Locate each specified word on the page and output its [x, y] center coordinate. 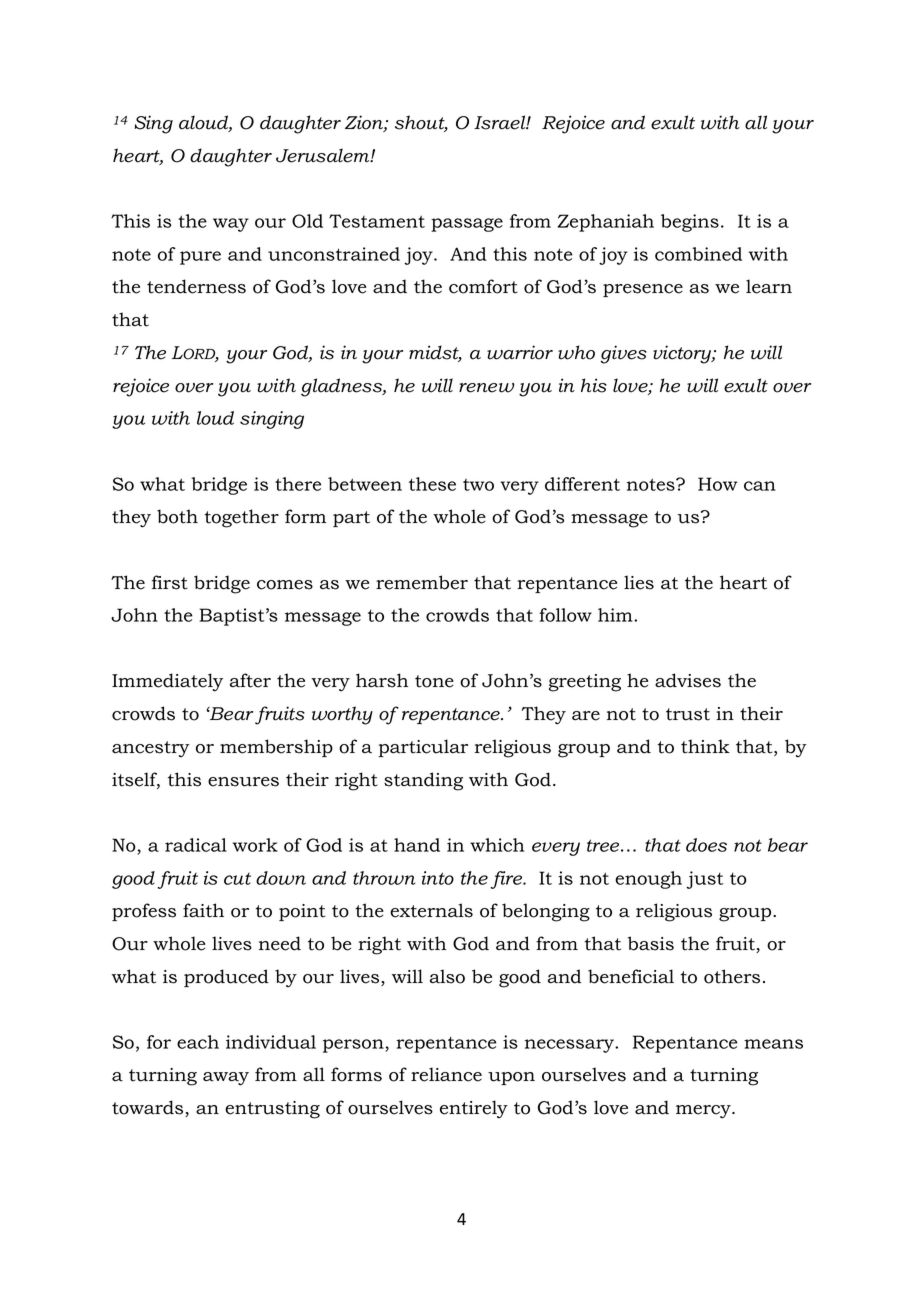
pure [200, 258]
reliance [446, 1074]
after [250, 680]
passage [467, 225]
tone [434, 681]
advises [688, 680]
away [226, 1079]
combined [698, 254]
